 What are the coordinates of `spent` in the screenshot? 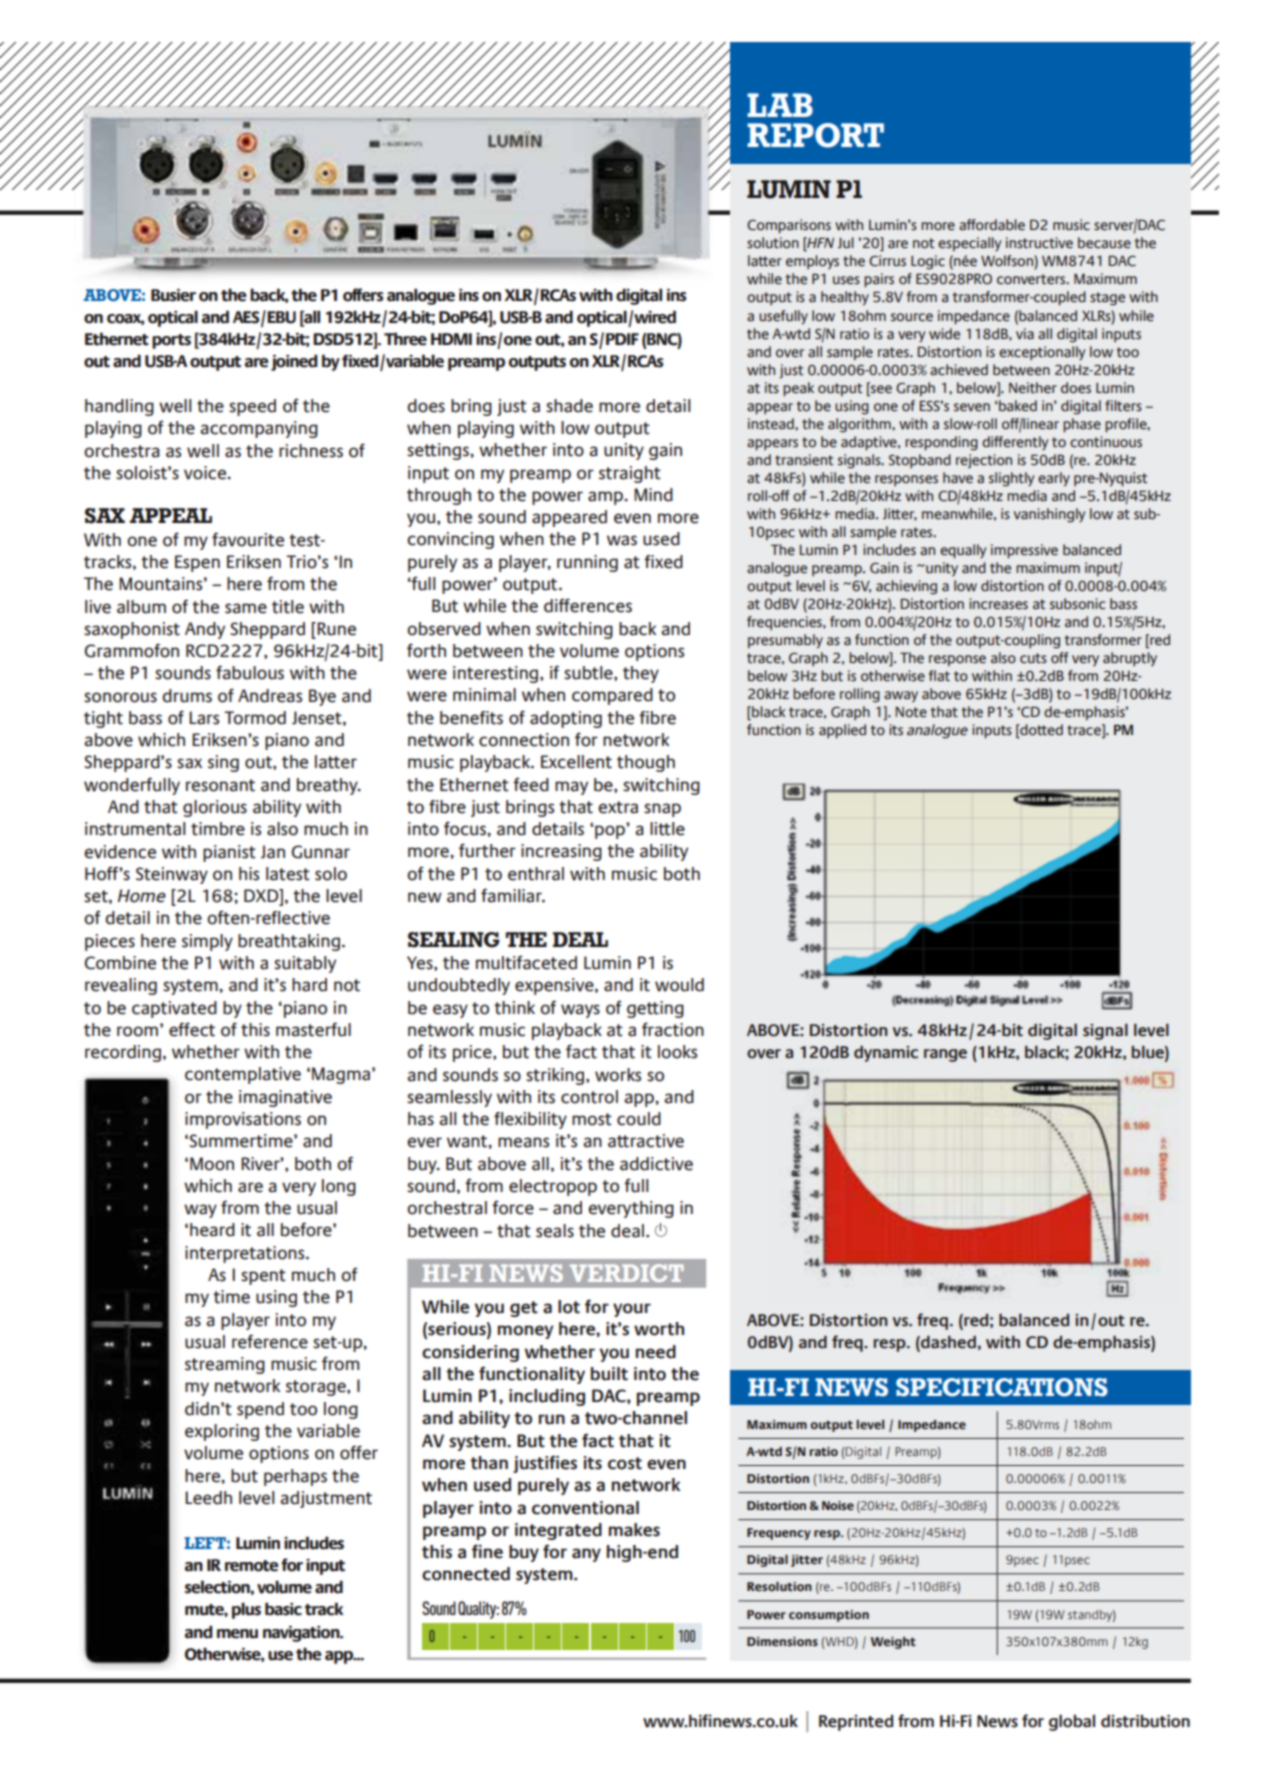 It's located at (263, 1277).
